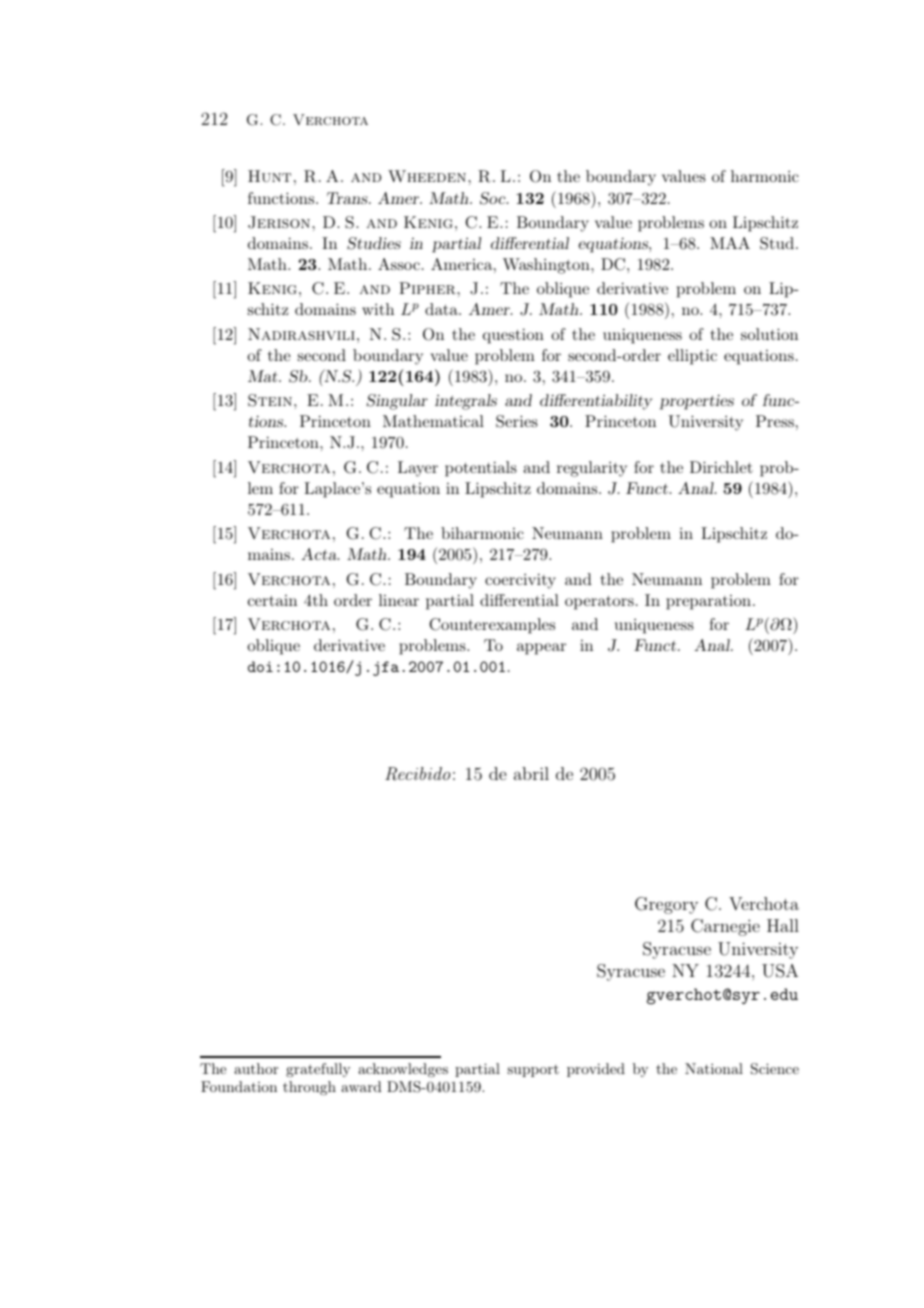 The height and width of the document is (1308, 924). Describe the element at coordinates (533, 1071) in the document. I see `support` at that location.
